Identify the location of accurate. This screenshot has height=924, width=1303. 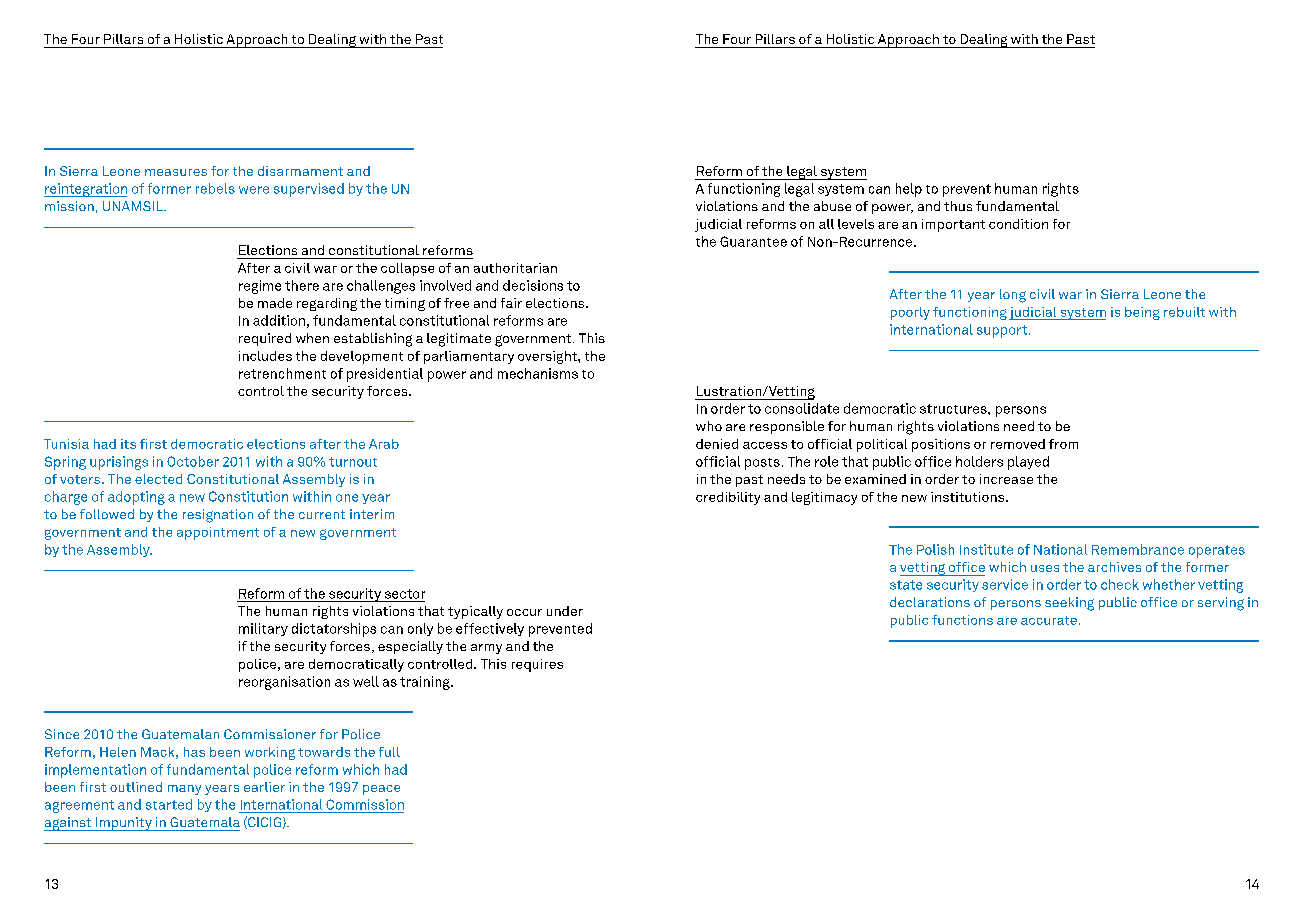
(1049, 620).
